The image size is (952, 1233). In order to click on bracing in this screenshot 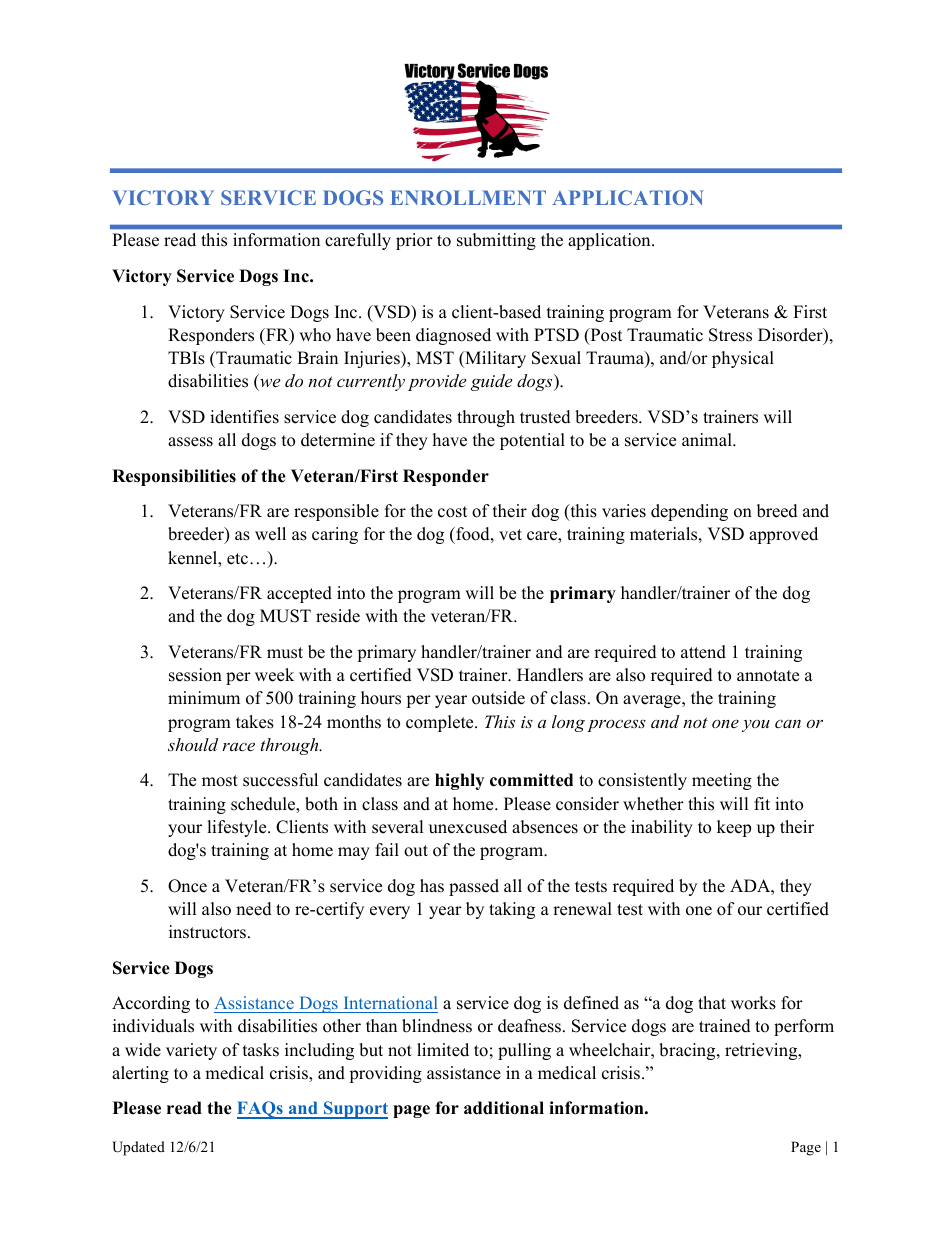, I will do `click(688, 1051)`.
